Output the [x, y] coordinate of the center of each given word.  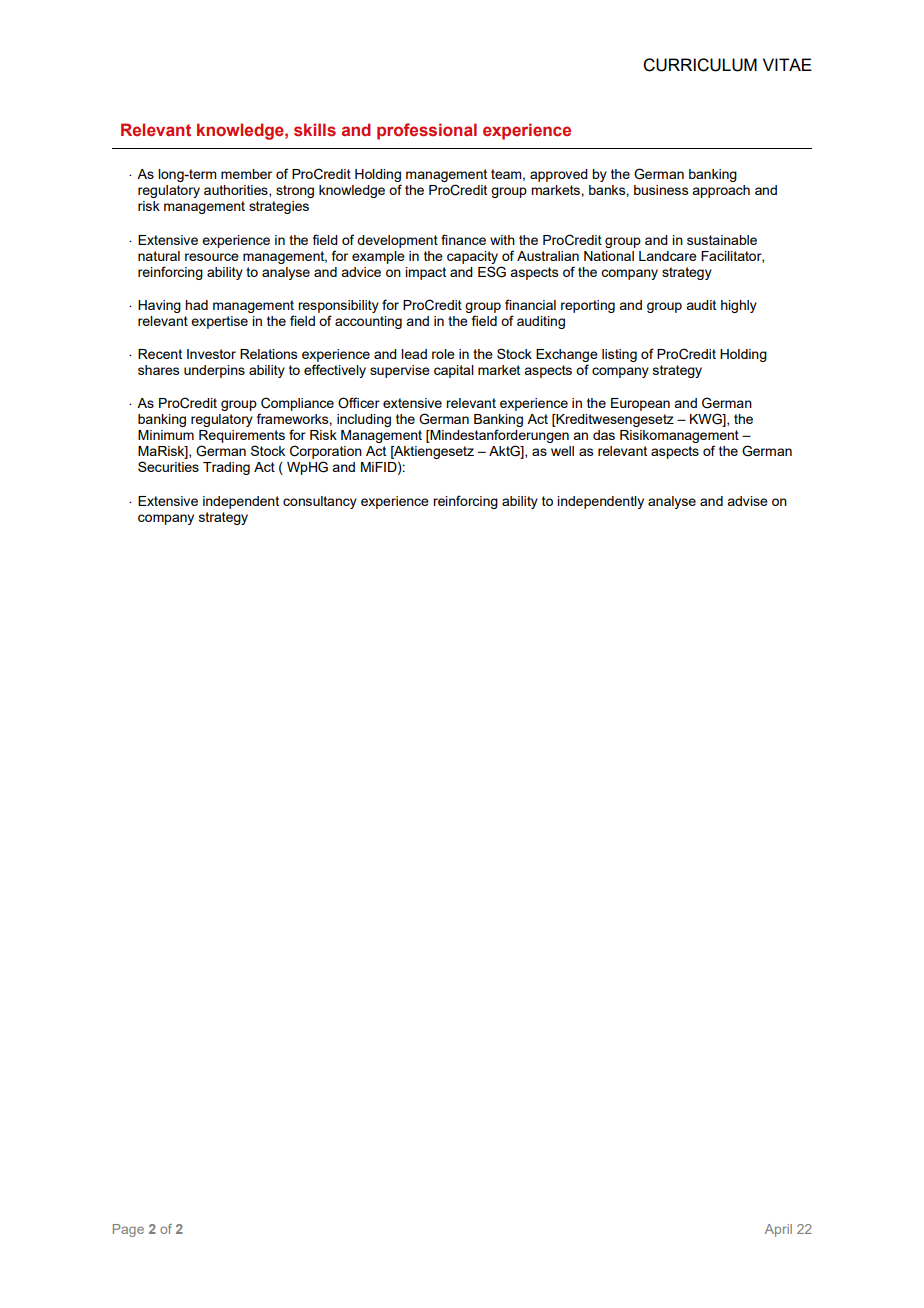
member [246, 174]
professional [427, 131]
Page [128, 1230]
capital [454, 371]
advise [747, 501]
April [778, 1230]
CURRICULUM [700, 65]
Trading [226, 468]
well [562, 451]
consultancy [320, 502]
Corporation [326, 453]
